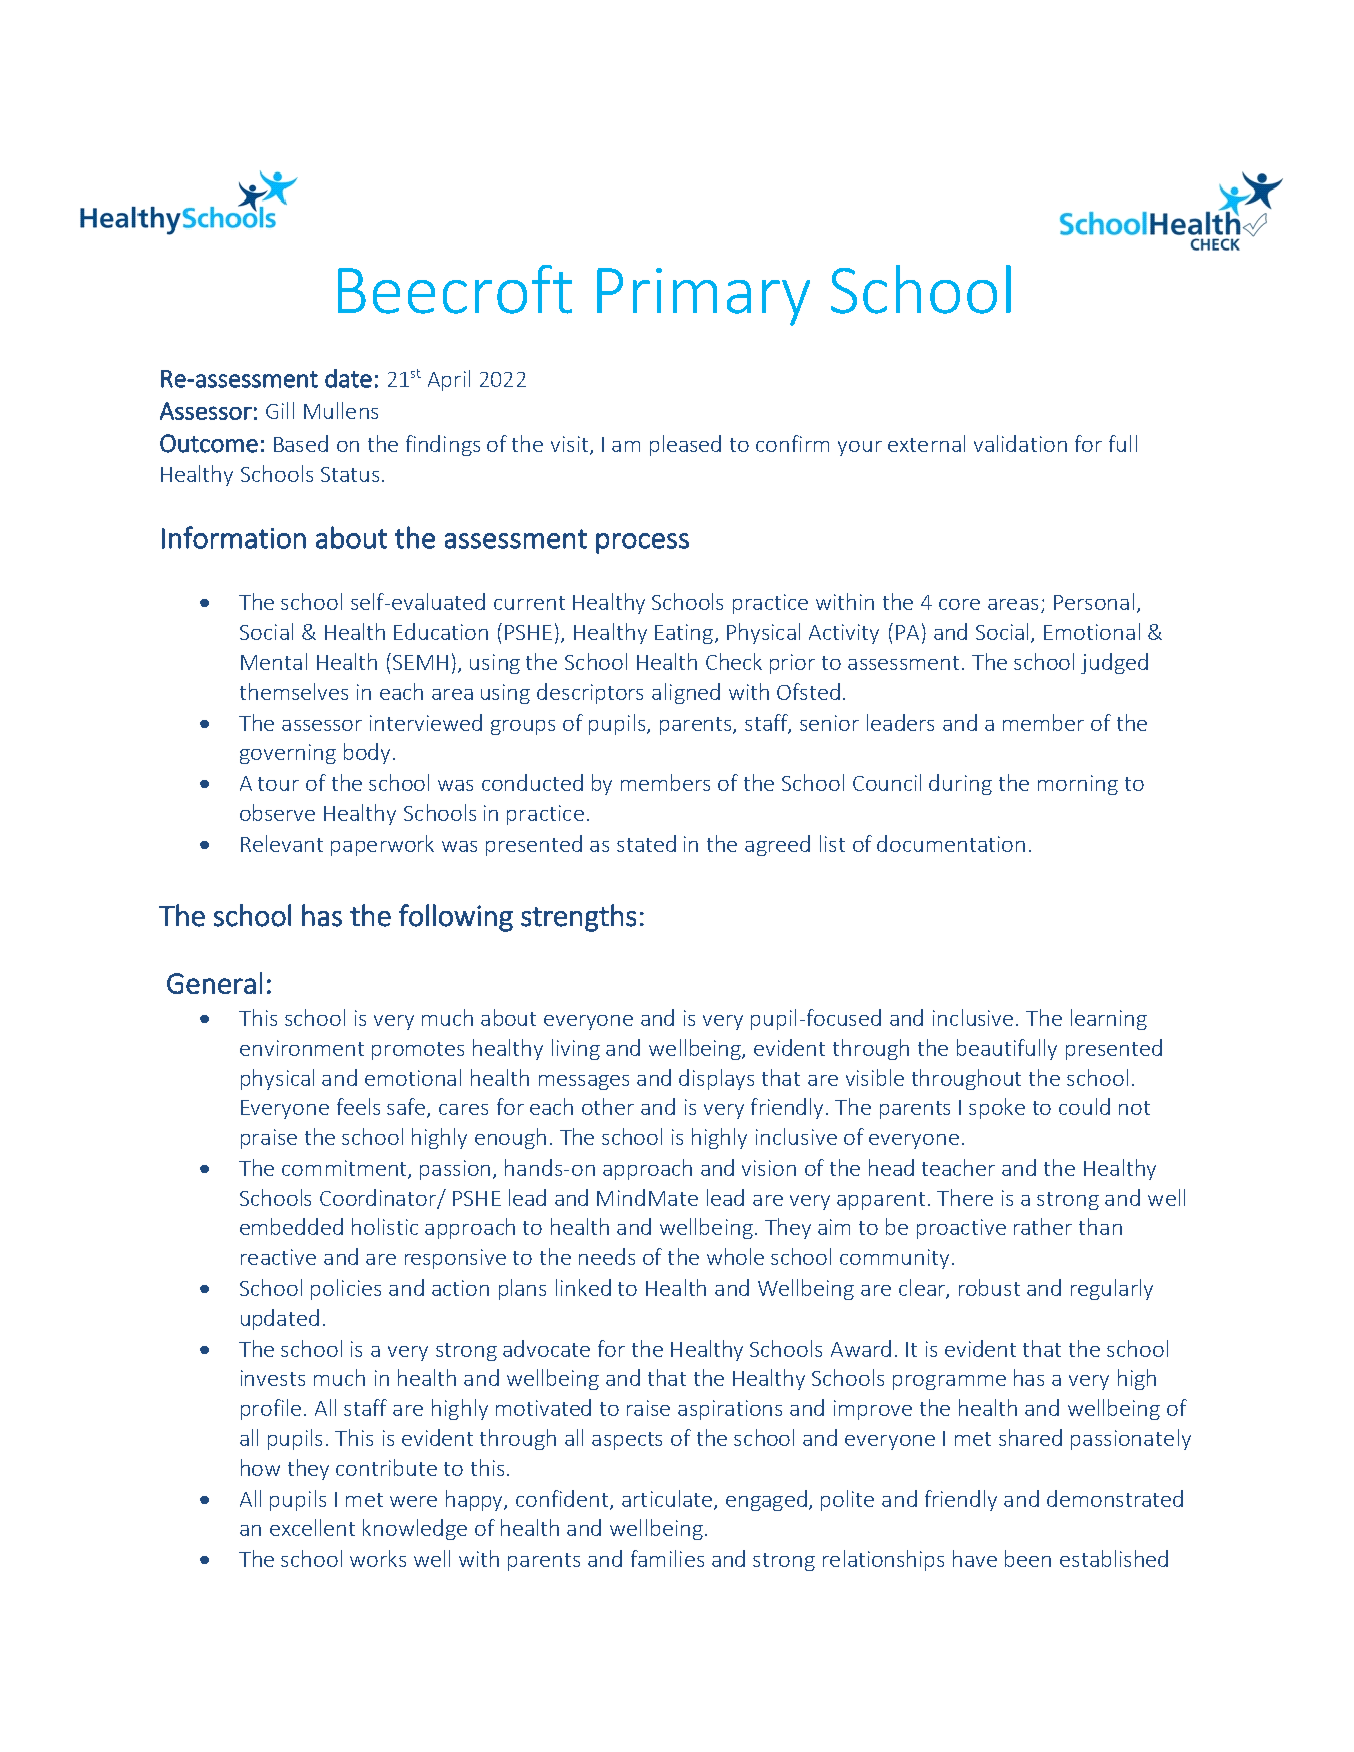 This page has width=1354, height=1752. Describe the element at coordinates (703, 297) in the page. I see `Primary` at that location.
